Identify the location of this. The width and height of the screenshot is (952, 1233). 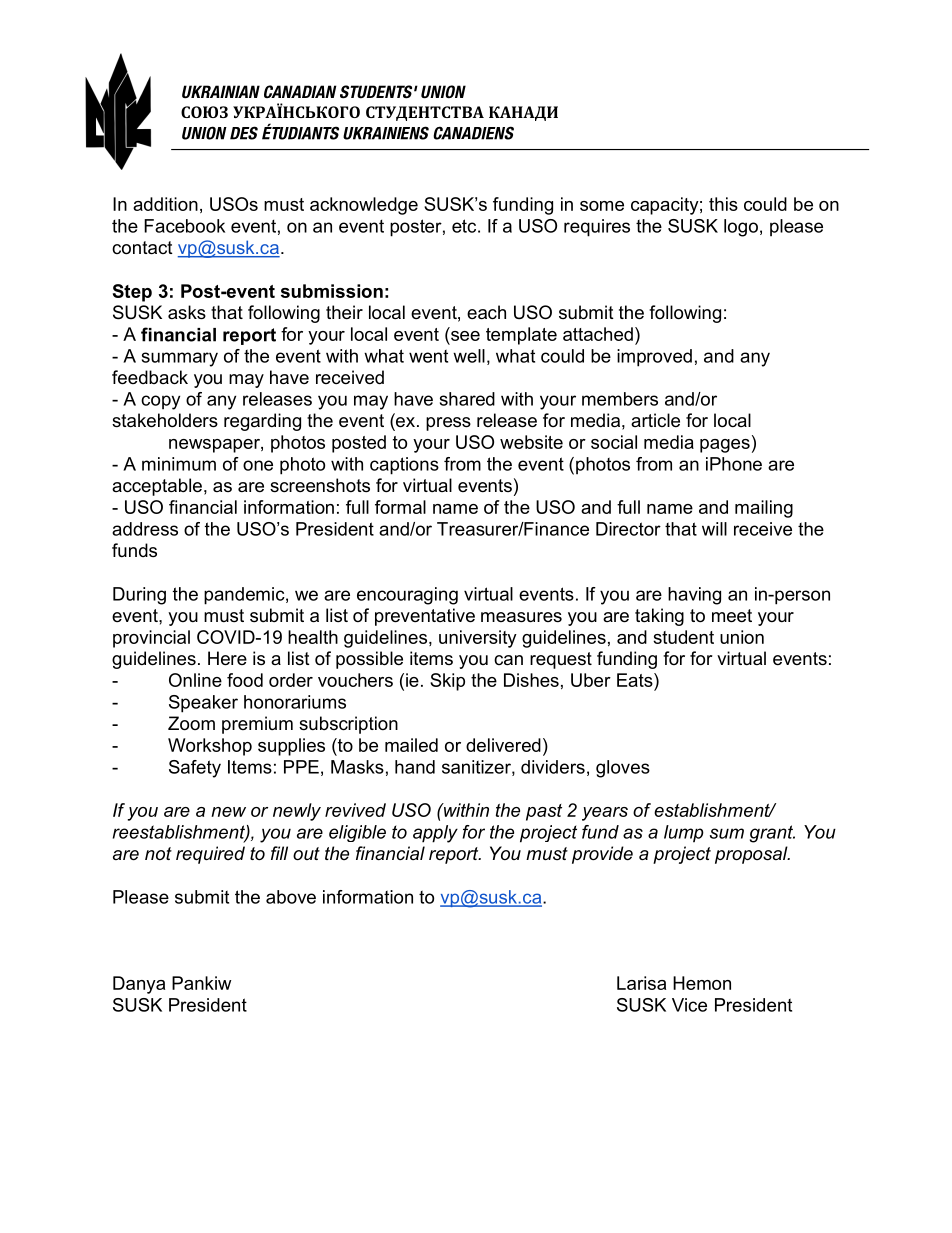
(723, 204).
